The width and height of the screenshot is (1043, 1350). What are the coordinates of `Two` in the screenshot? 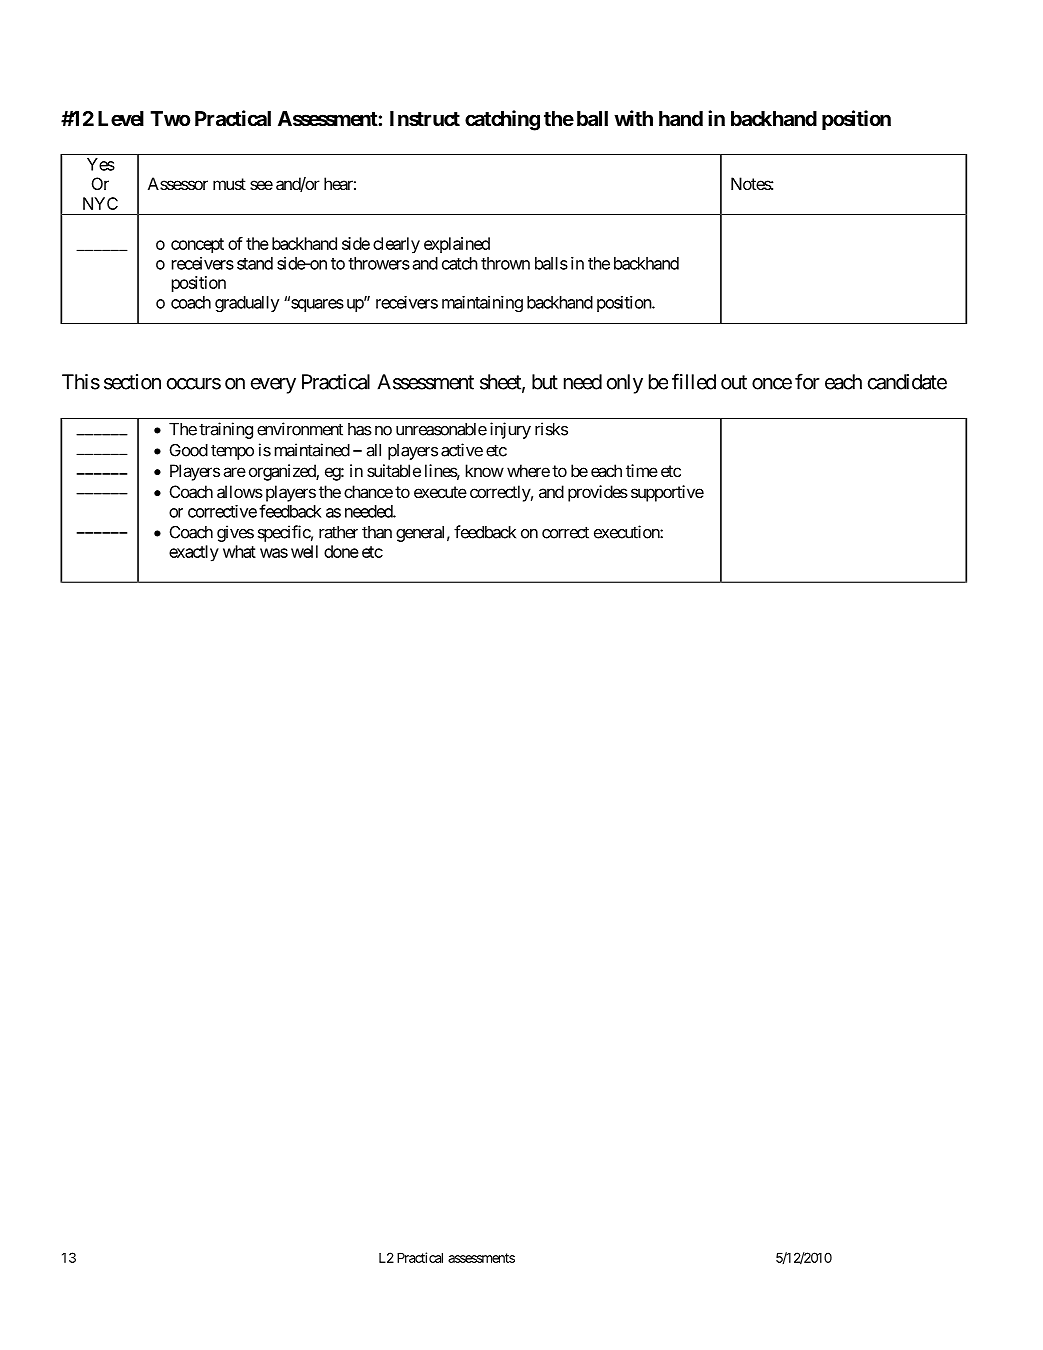 It's located at (170, 118).
